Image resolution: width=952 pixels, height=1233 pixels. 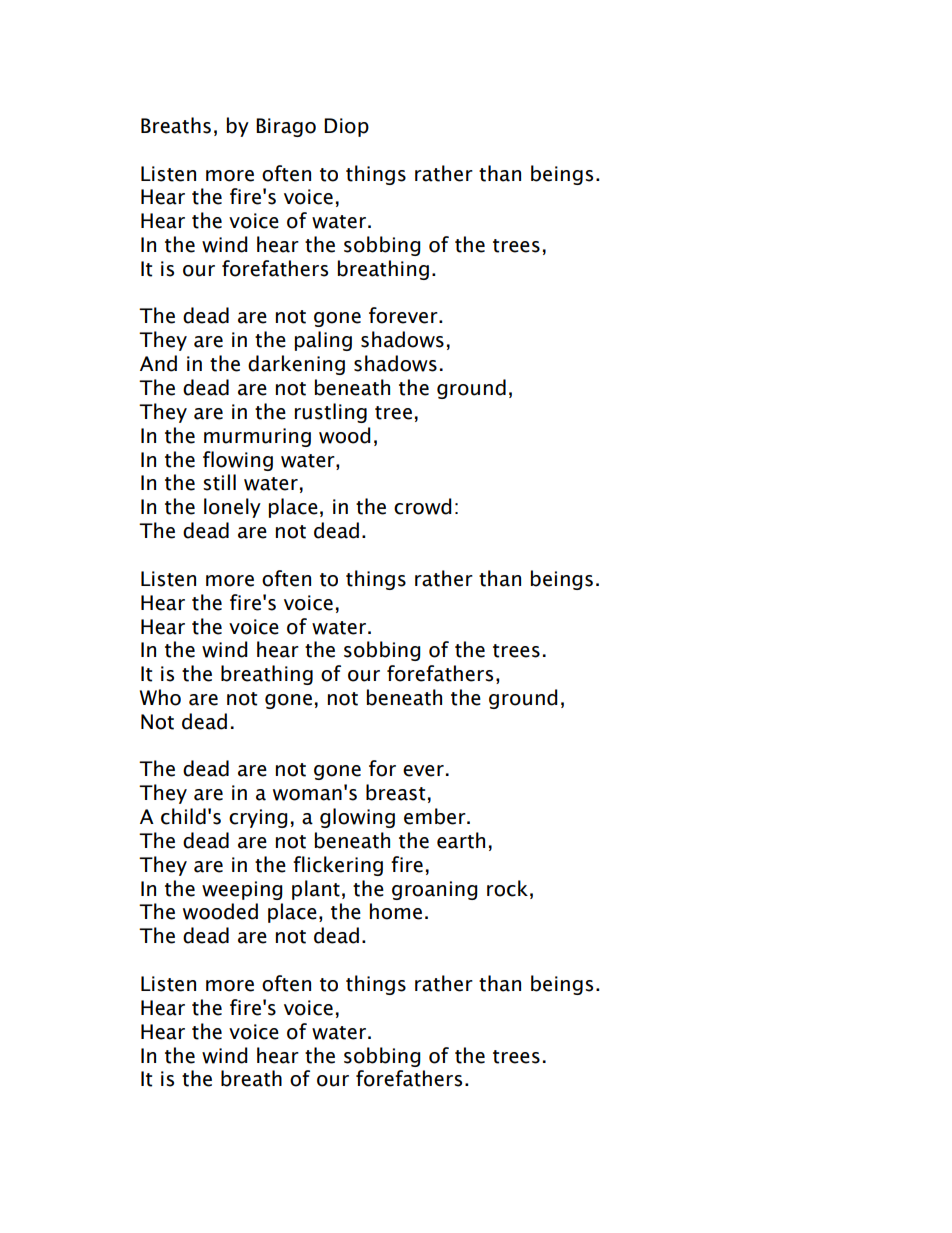 What do you see at coordinates (323, 341) in the page?
I see `paling` at bounding box center [323, 341].
